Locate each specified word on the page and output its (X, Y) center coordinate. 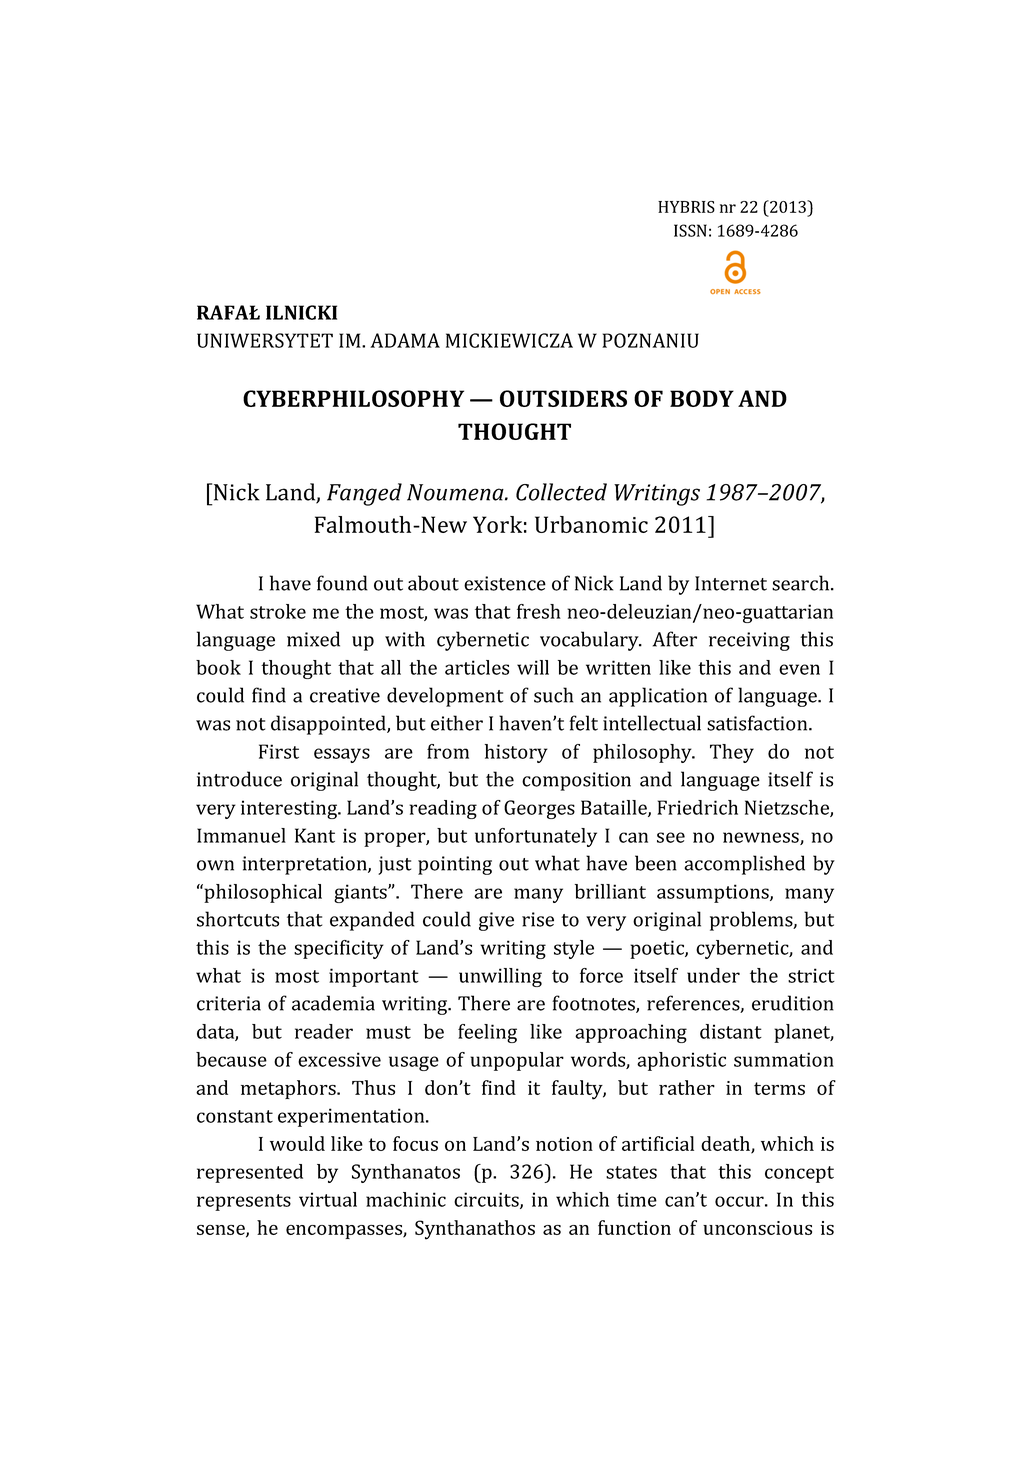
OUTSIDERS (563, 398)
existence (505, 583)
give (496, 921)
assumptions (714, 893)
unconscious (757, 1228)
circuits (487, 1200)
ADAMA (405, 340)
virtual (328, 1199)
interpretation (305, 865)
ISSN (690, 230)
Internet (731, 583)
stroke (278, 611)
